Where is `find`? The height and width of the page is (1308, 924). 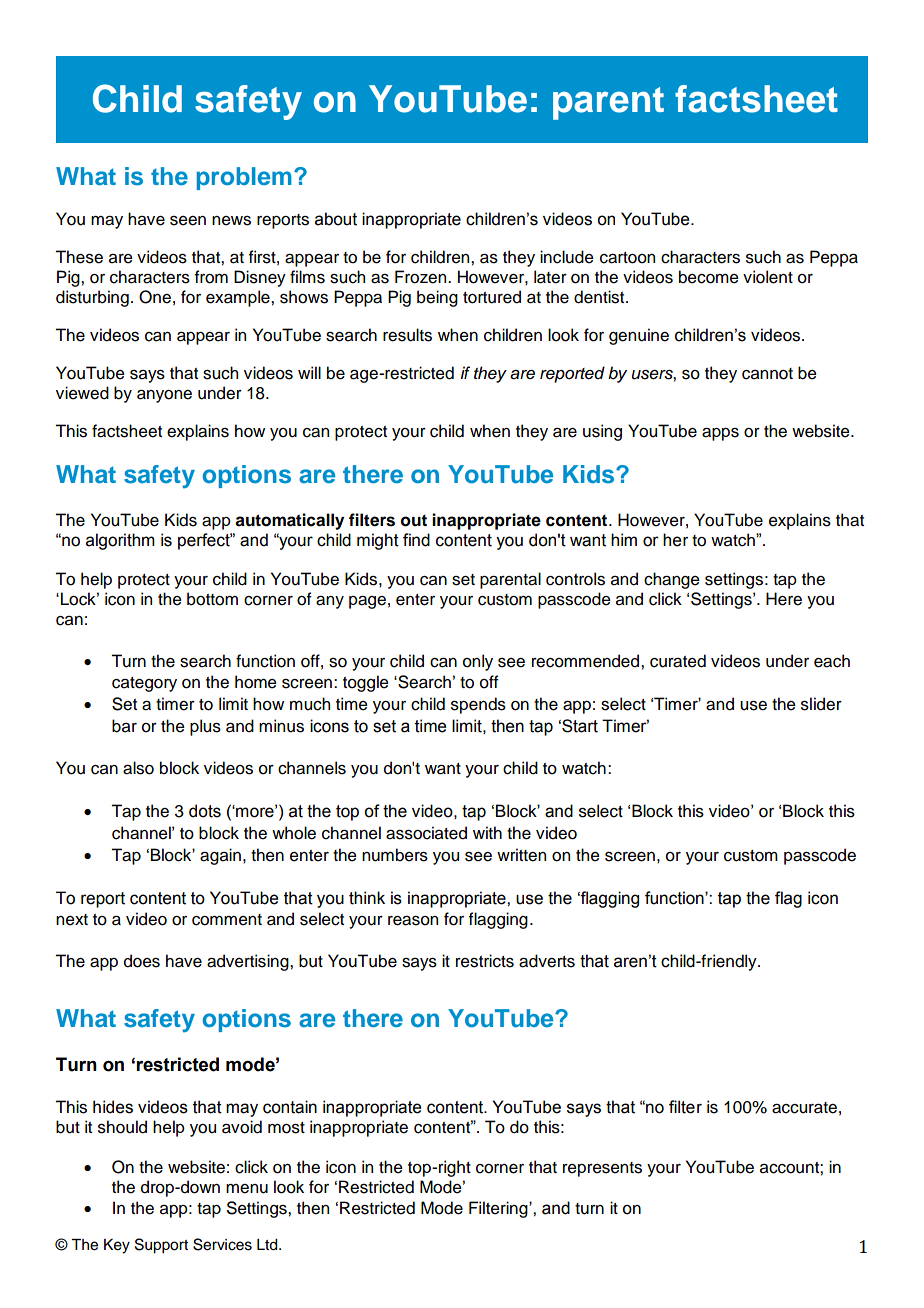 find is located at coordinates (416, 540).
